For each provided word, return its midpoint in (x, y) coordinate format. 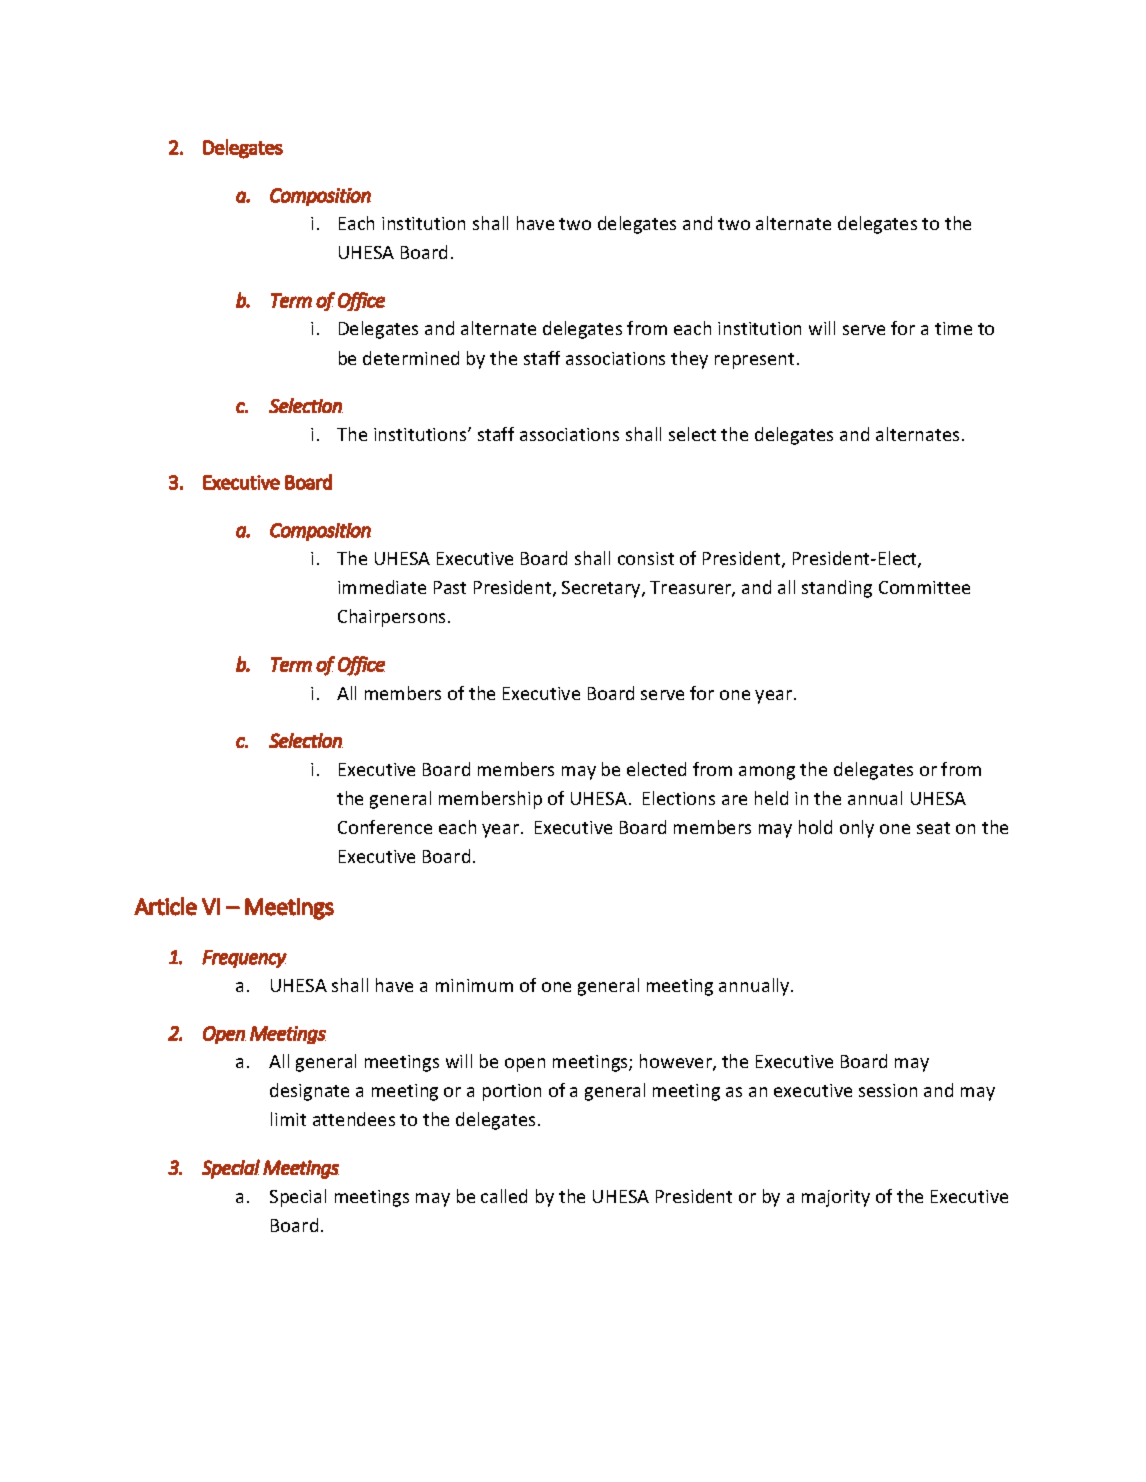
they (689, 360)
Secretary (602, 589)
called (504, 1196)
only (857, 829)
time (953, 328)
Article (165, 906)
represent (754, 361)
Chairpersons (393, 618)
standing (837, 589)
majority (836, 1198)
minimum (474, 985)
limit (288, 1119)
